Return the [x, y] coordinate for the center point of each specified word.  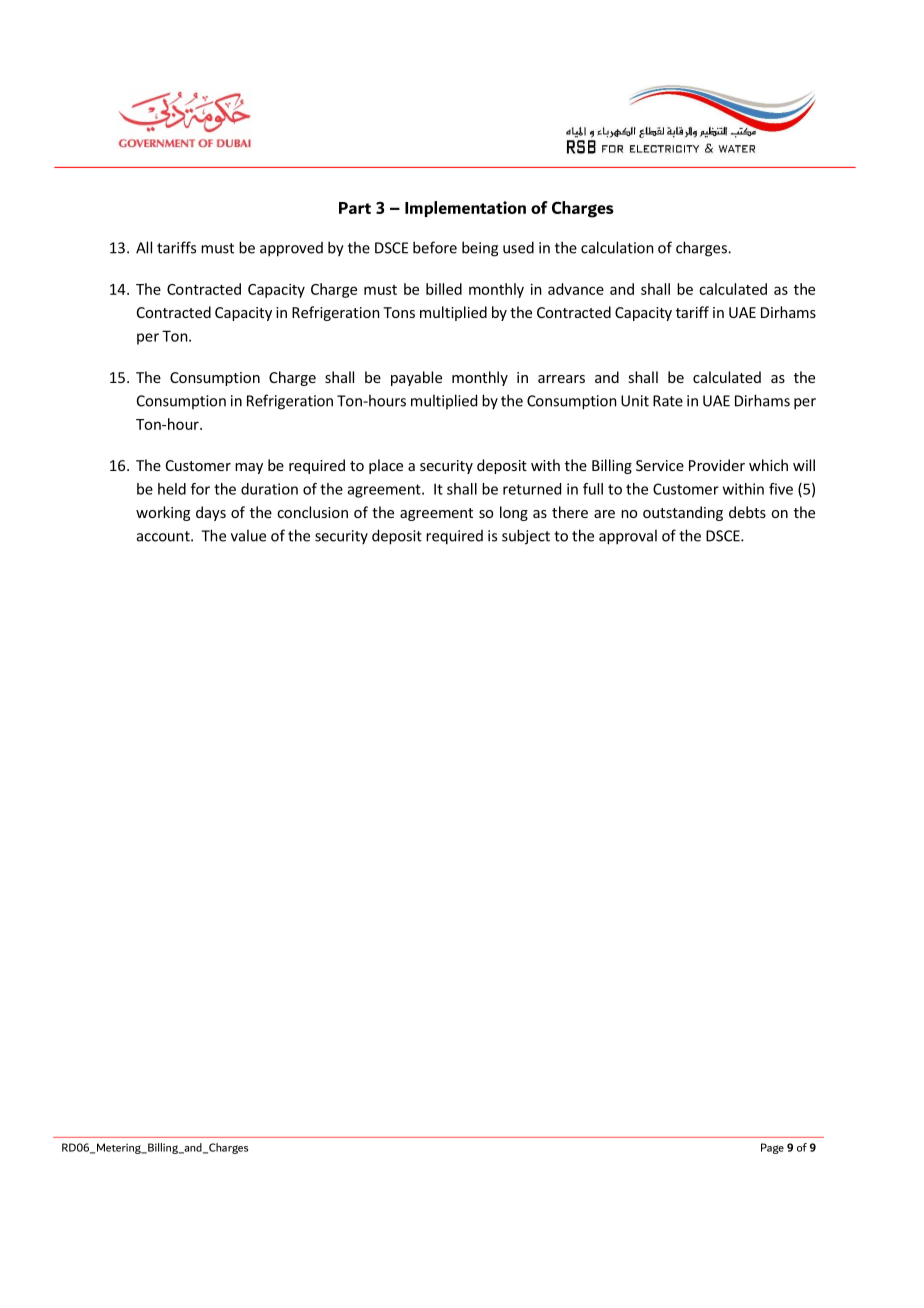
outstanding [683, 513]
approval [628, 537]
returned [532, 489]
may [249, 468]
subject [526, 537]
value [248, 535]
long [514, 513]
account [164, 536]
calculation [617, 247]
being [480, 249]
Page [772, 1148]
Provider [717, 465]
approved [291, 249]
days [211, 513]
